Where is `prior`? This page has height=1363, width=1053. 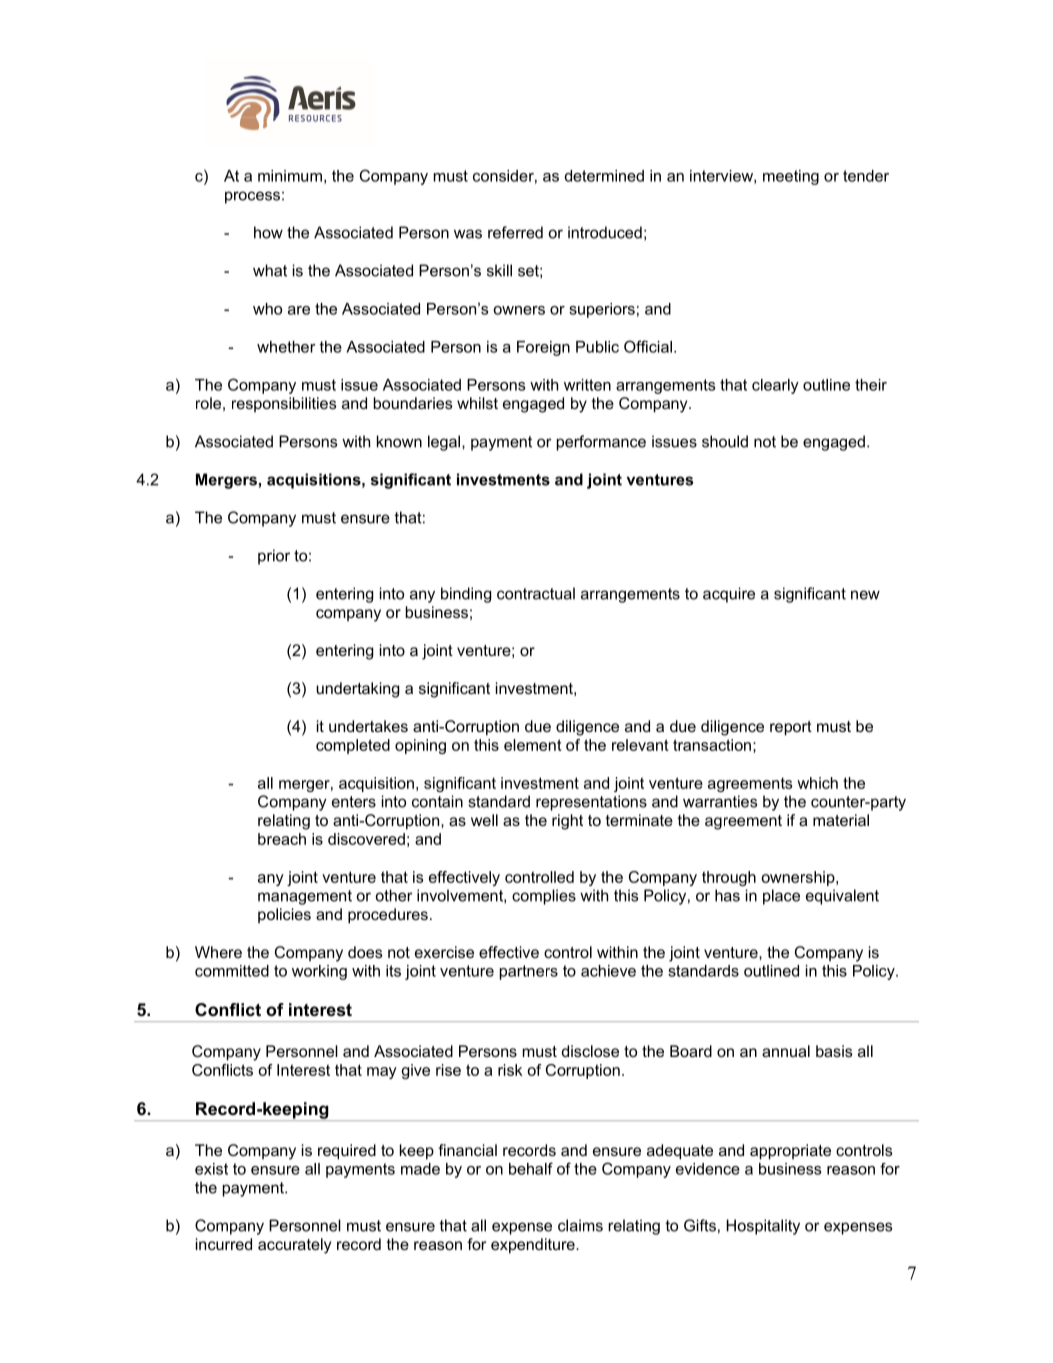 prior is located at coordinates (274, 557).
